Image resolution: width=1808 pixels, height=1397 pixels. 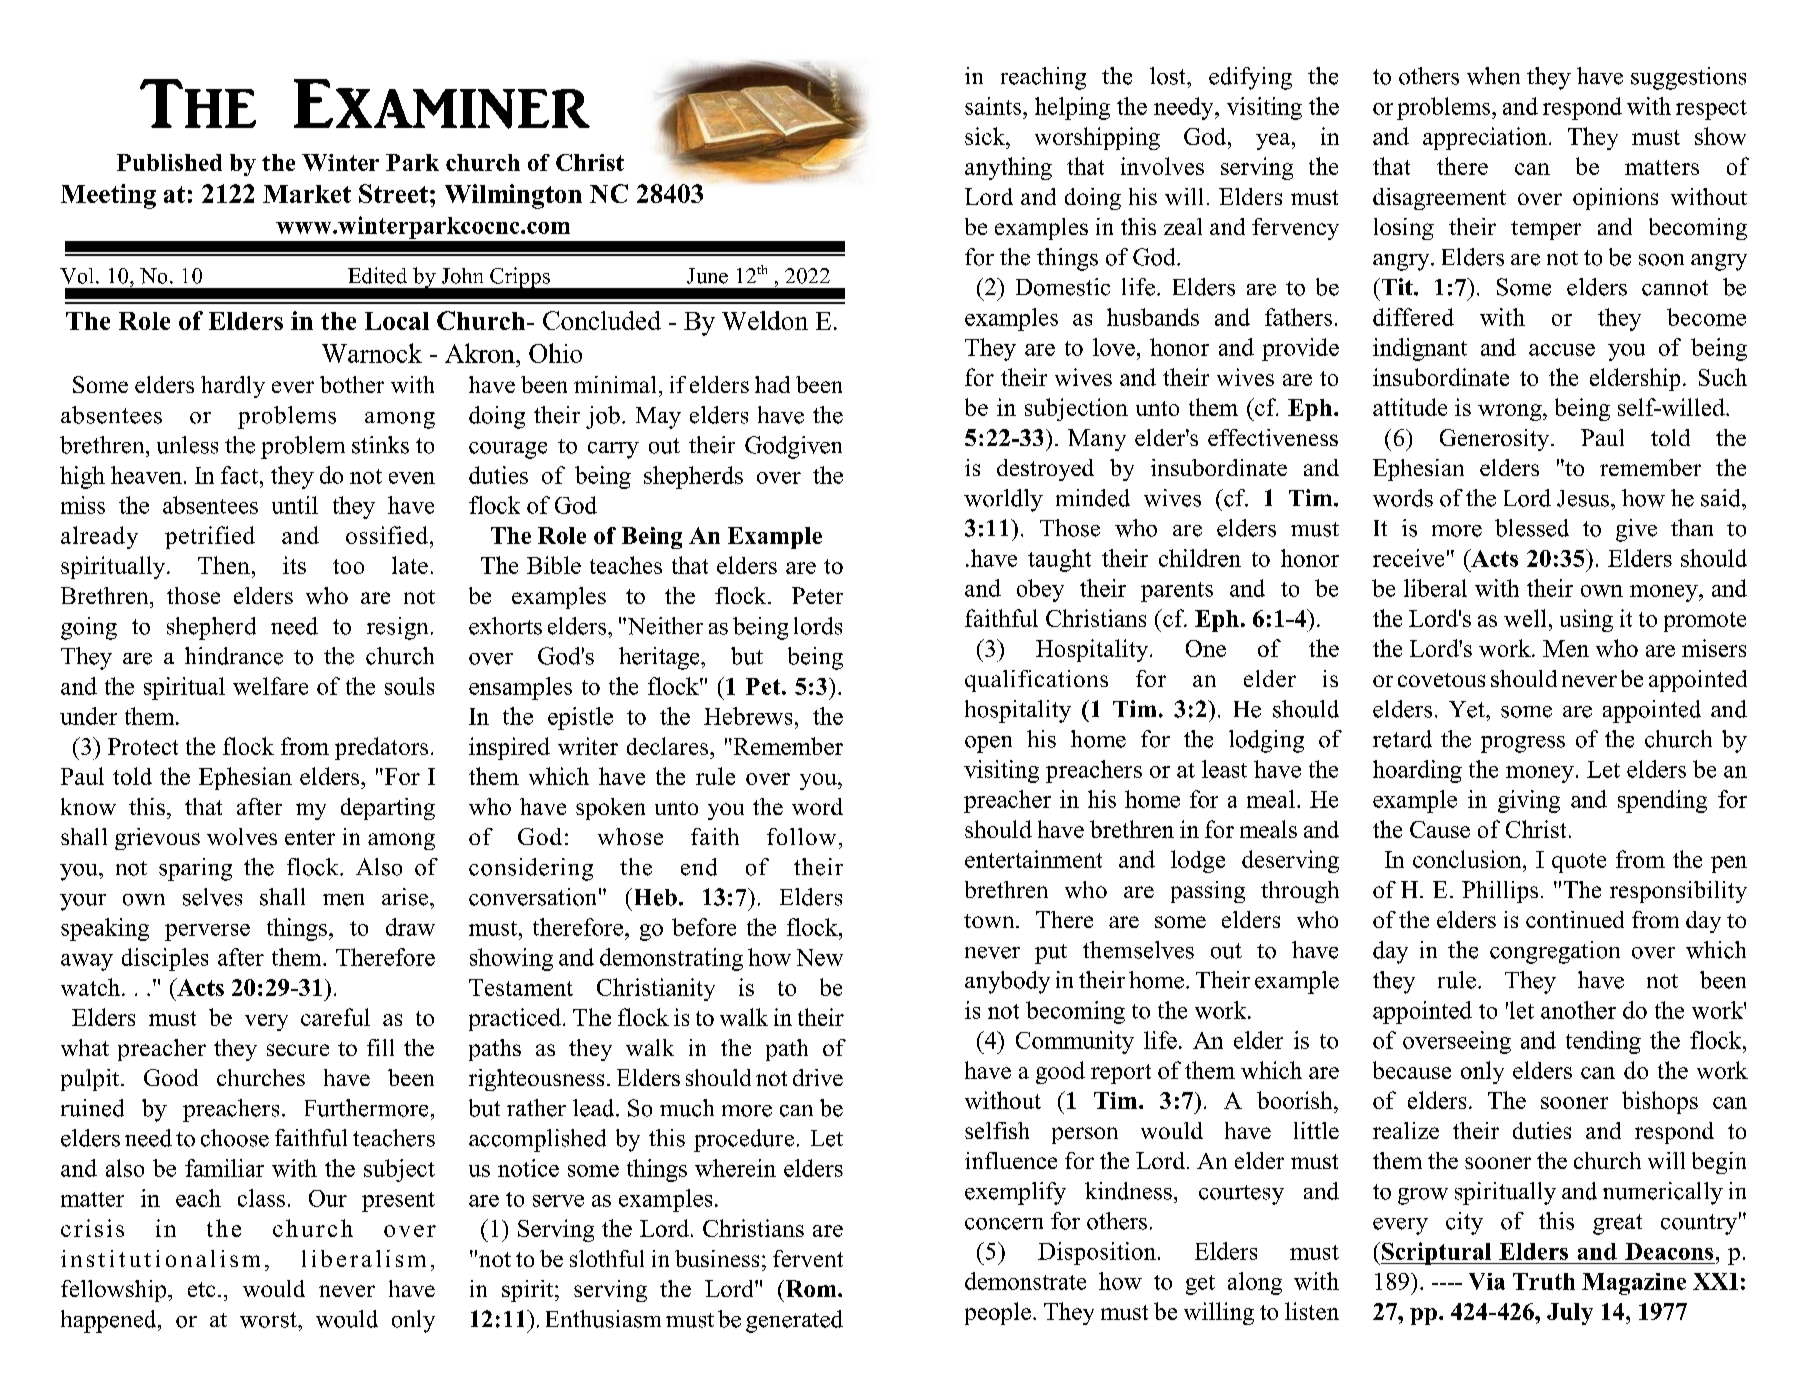 I want to click on anybody, so click(x=1007, y=982).
